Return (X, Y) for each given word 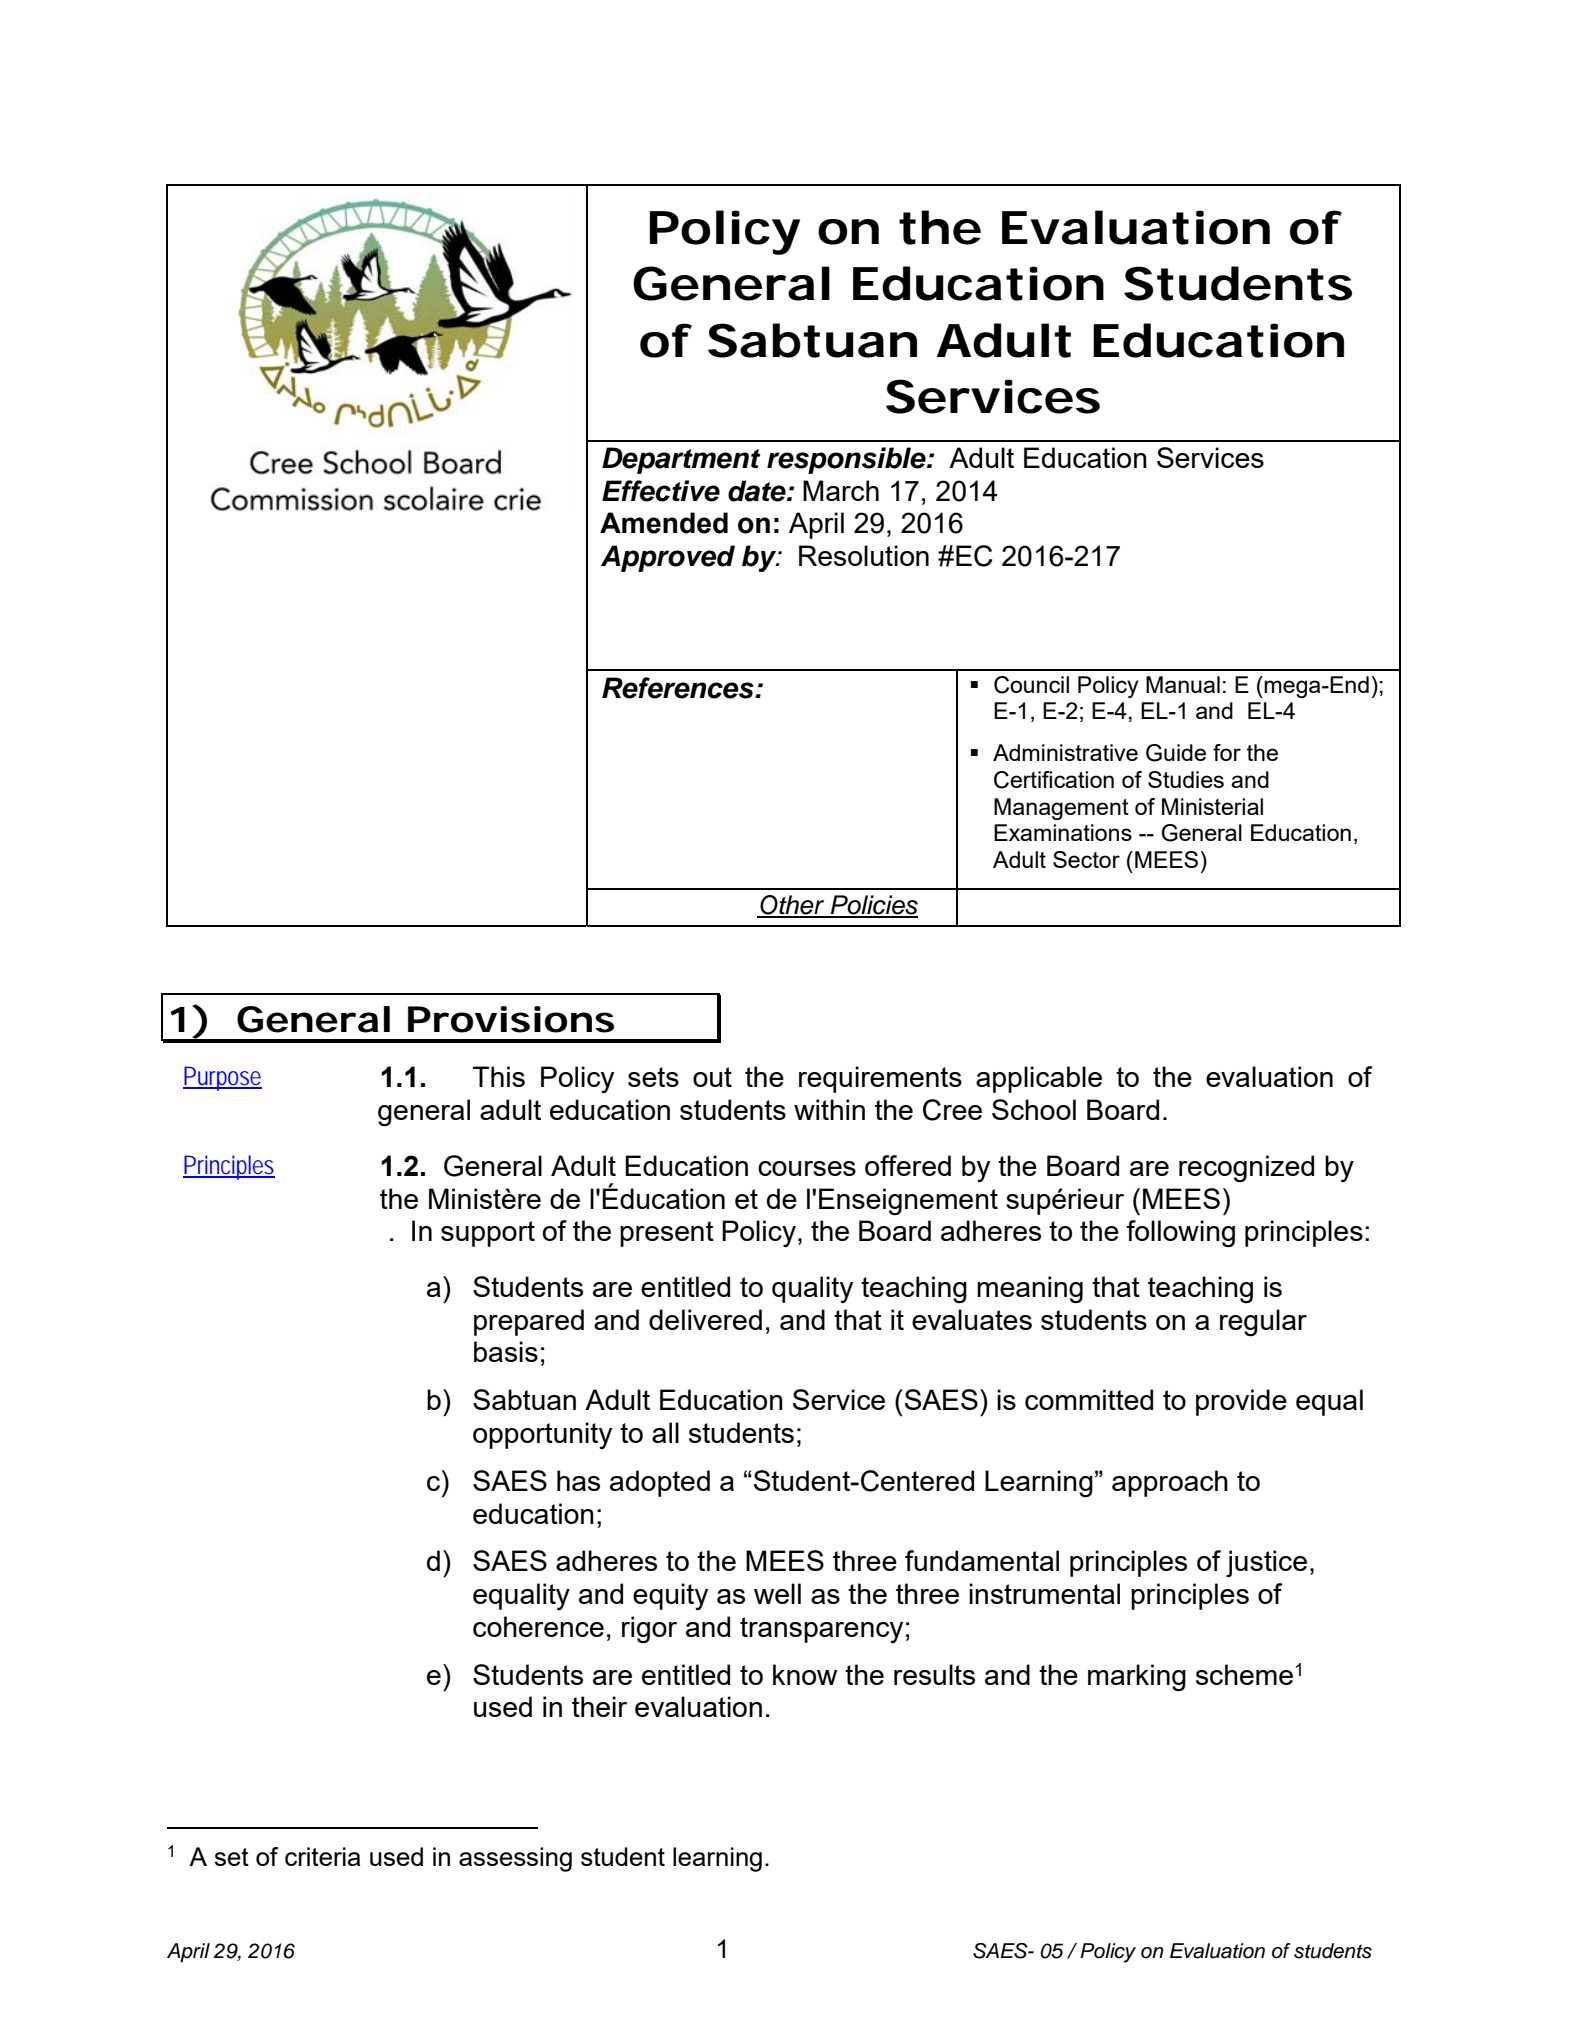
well (777, 1593)
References (679, 688)
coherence (538, 1626)
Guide (1176, 753)
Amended (664, 523)
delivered (705, 1319)
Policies (873, 906)
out (712, 1077)
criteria (322, 1856)
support (488, 1234)
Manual (1183, 684)
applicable (1039, 1079)
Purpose (222, 1078)
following (1180, 1234)
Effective (661, 491)
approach (1170, 1483)
